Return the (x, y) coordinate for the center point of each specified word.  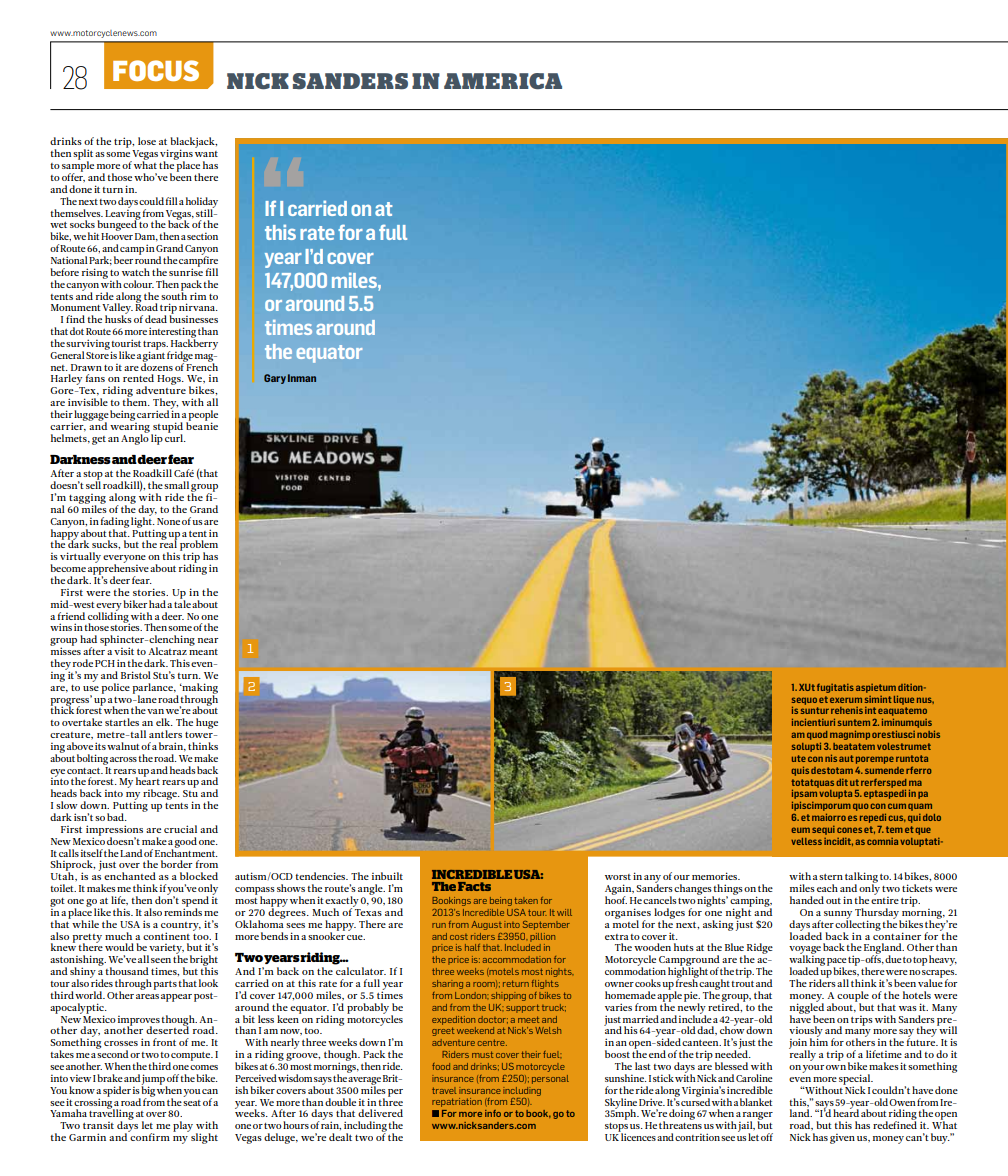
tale (182, 603)
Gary (275, 379)
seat (192, 1103)
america (503, 81)
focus (156, 70)
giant (153, 356)
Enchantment (186, 851)
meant (203, 652)
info (493, 1113)
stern (831, 877)
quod (817, 735)
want (206, 154)
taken (526, 900)
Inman (302, 378)
